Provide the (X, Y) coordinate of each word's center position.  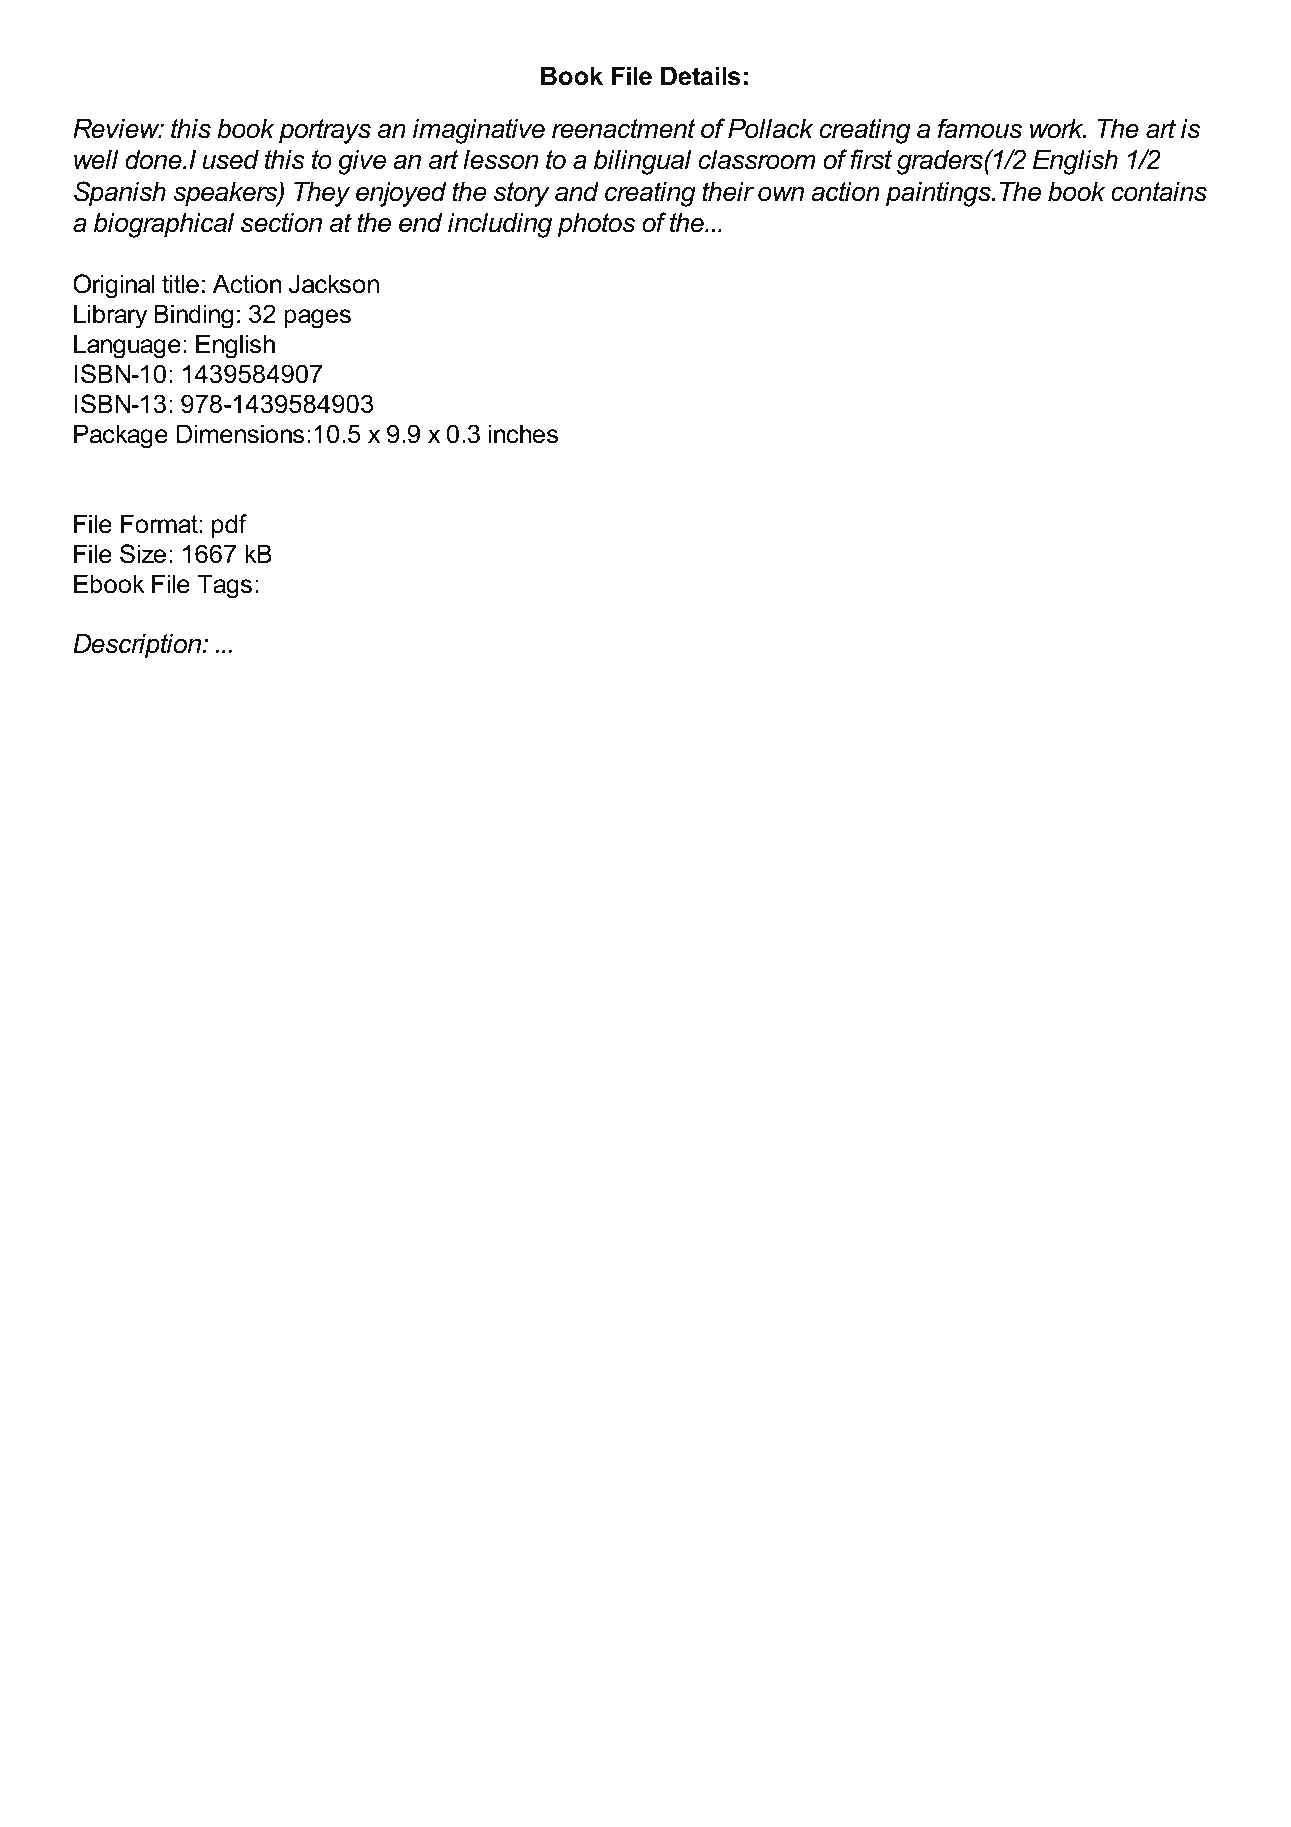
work (1058, 129)
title (180, 284)
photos (596, 225)
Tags (225, 586)
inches (523, 434)
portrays (325, 131)
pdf (229, 526)
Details (701, 76)
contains (1159, 192)
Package (121, 436)
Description (138, 646)
